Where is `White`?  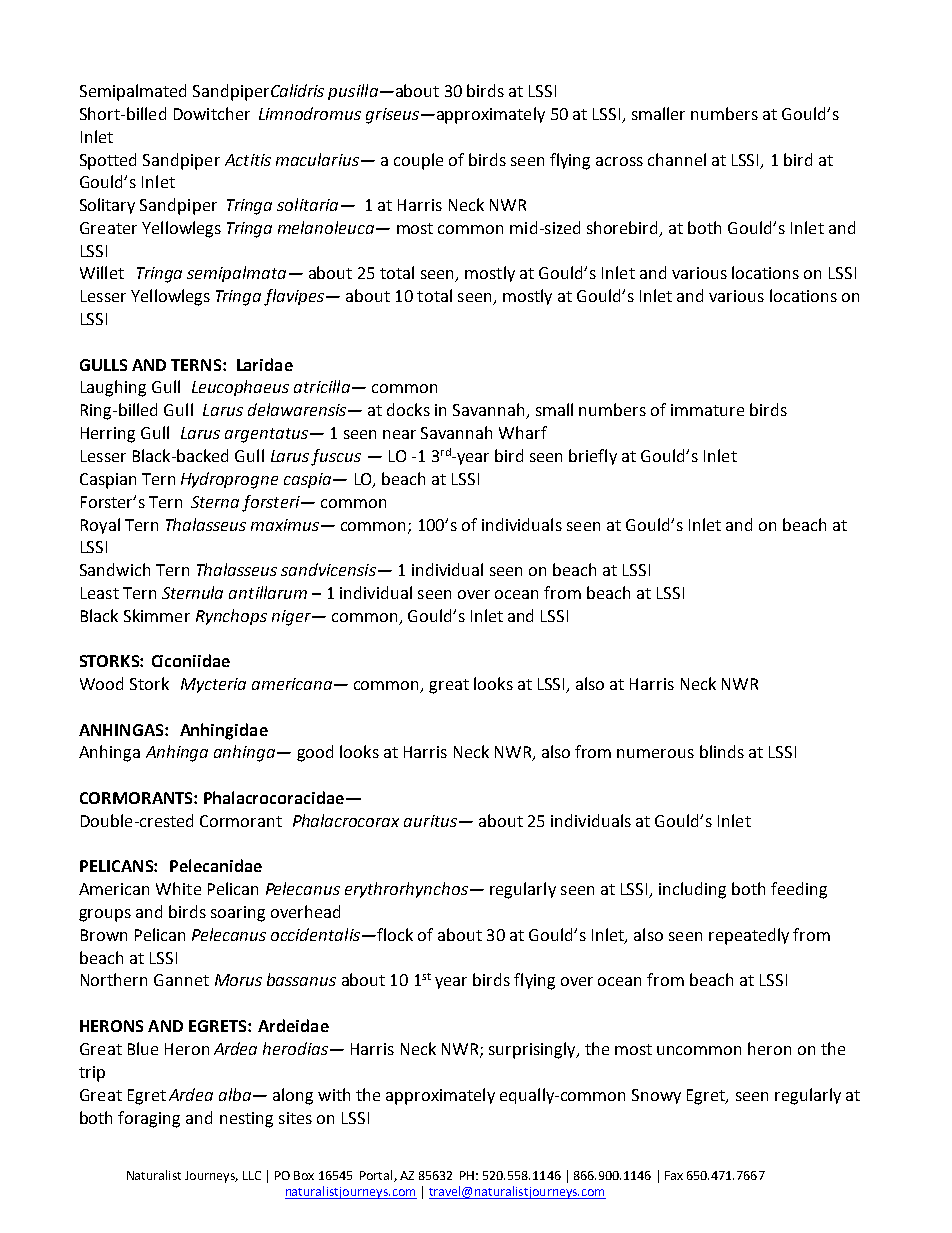 White is located at coordinates (178, 888).
